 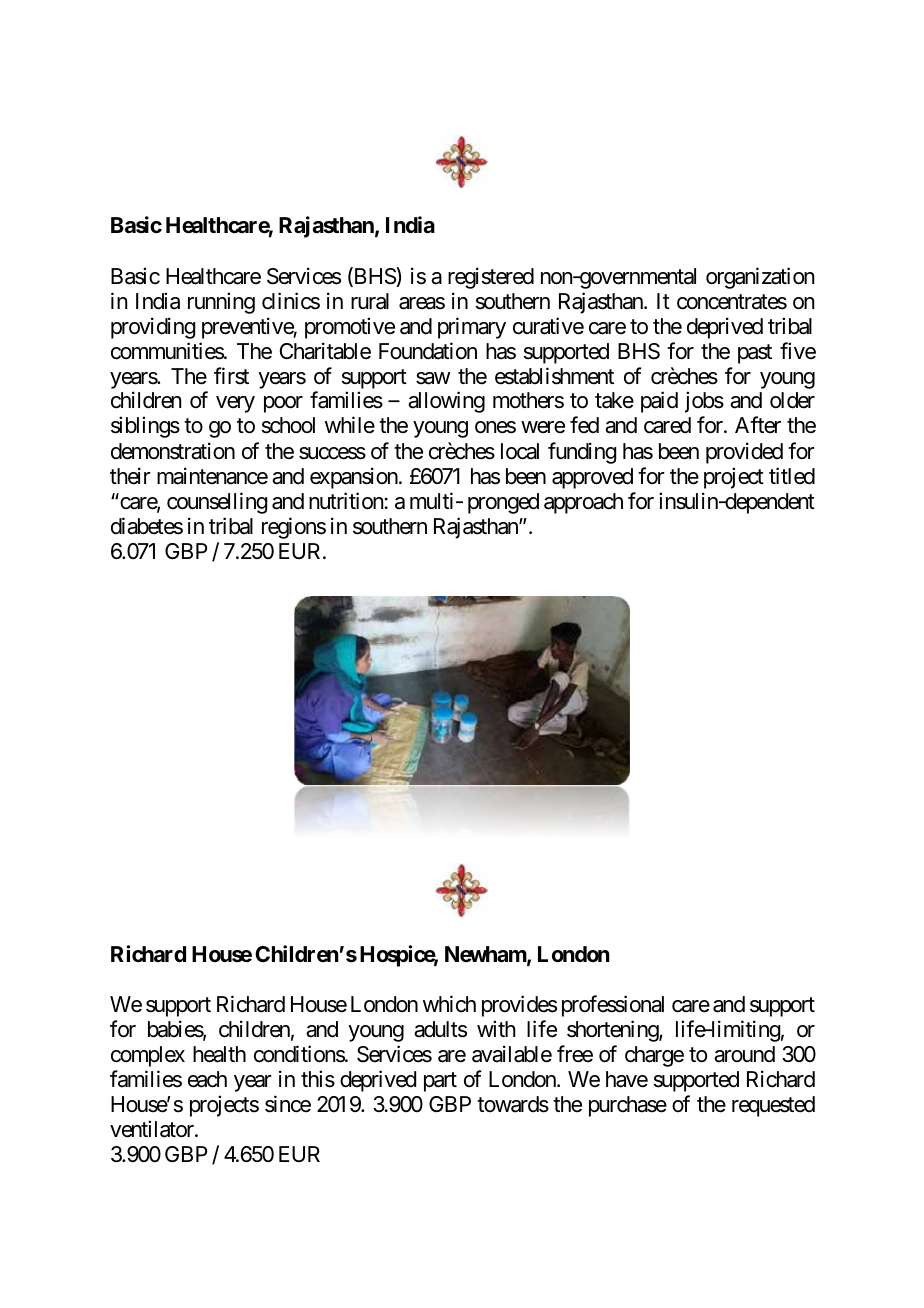 I want to click on each, so click(x=207, y=1079).
